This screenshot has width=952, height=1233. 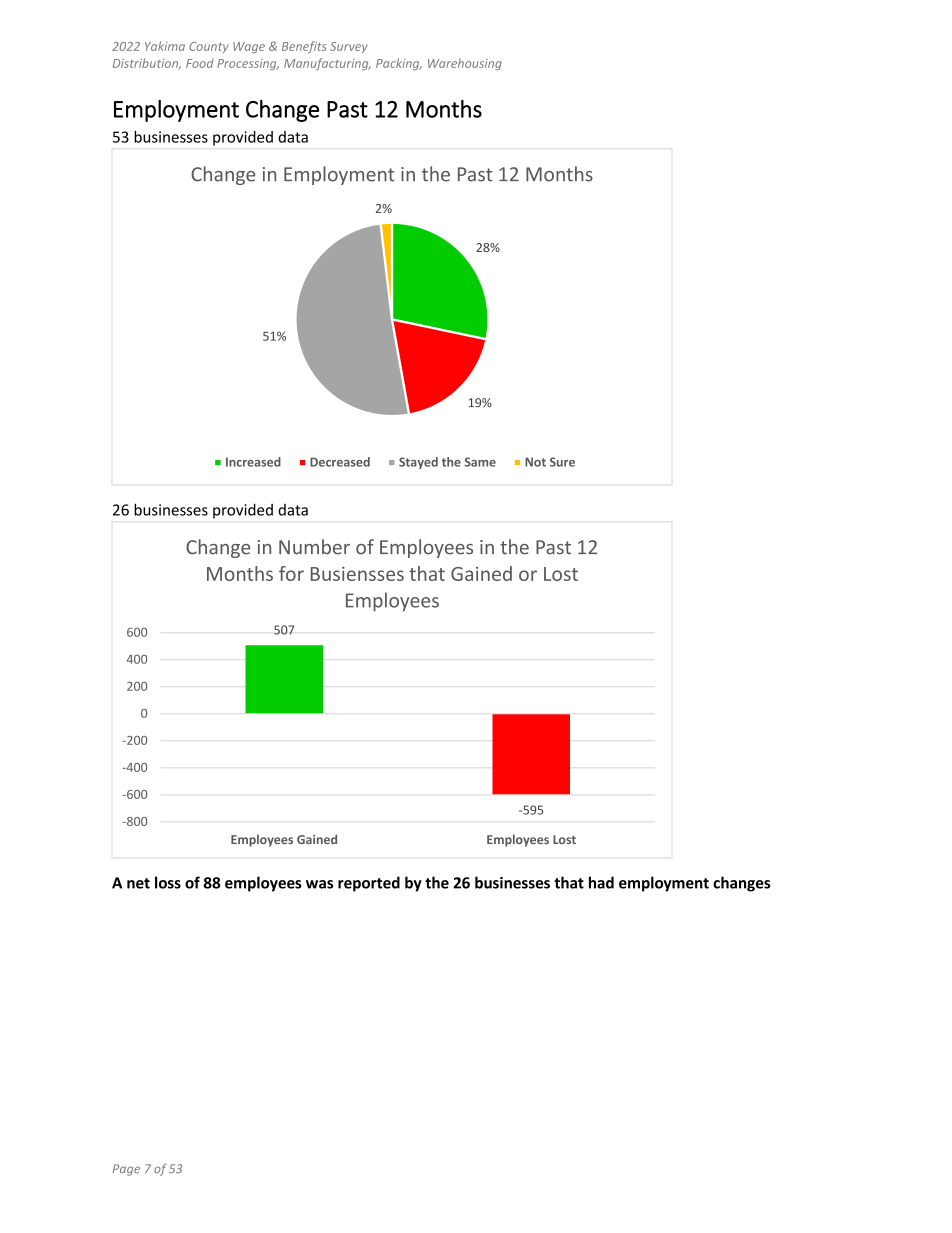 I want to click on for, so click(x=291, y=573).
